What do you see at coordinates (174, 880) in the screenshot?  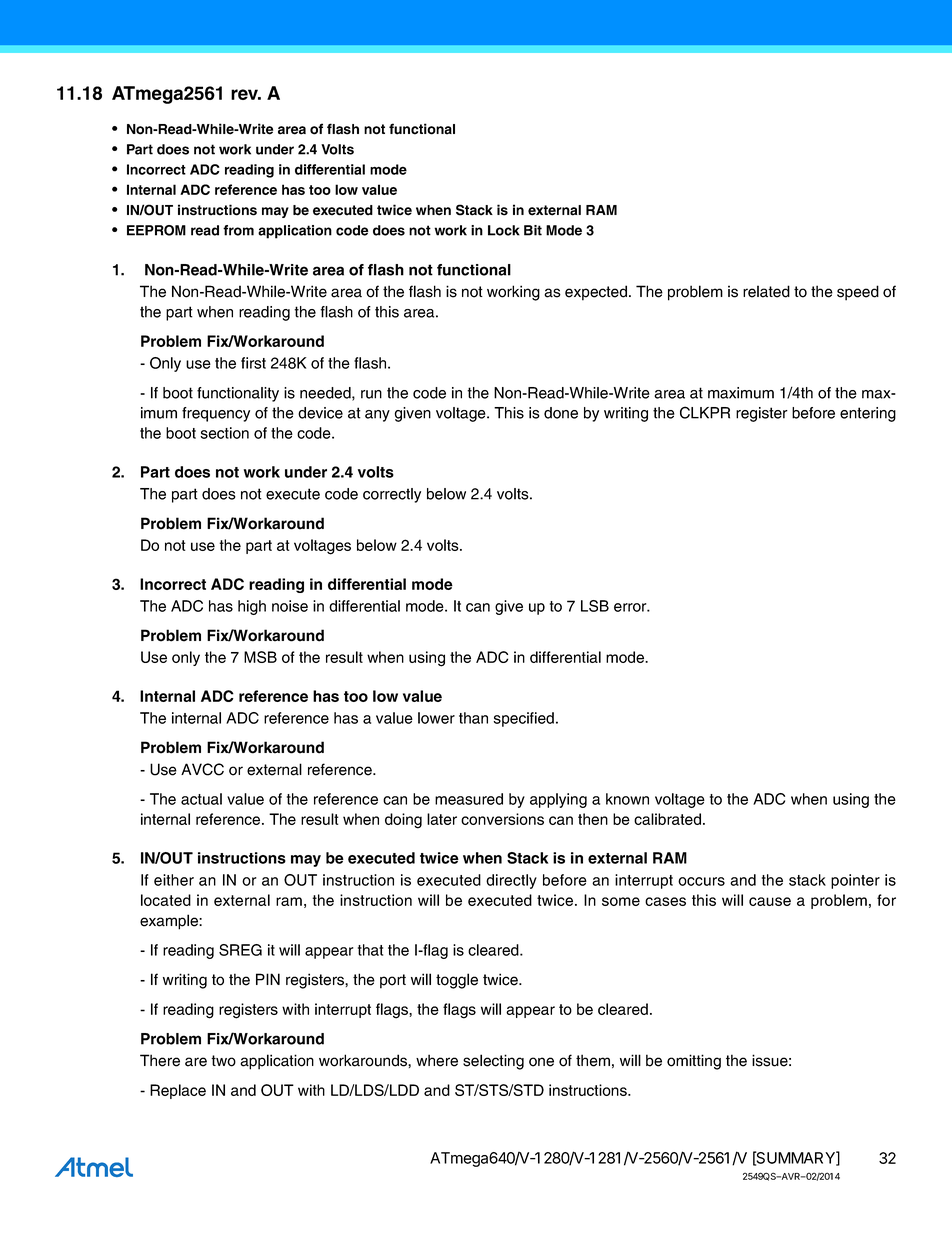 I see `either` at bounding box center [174, 880].
